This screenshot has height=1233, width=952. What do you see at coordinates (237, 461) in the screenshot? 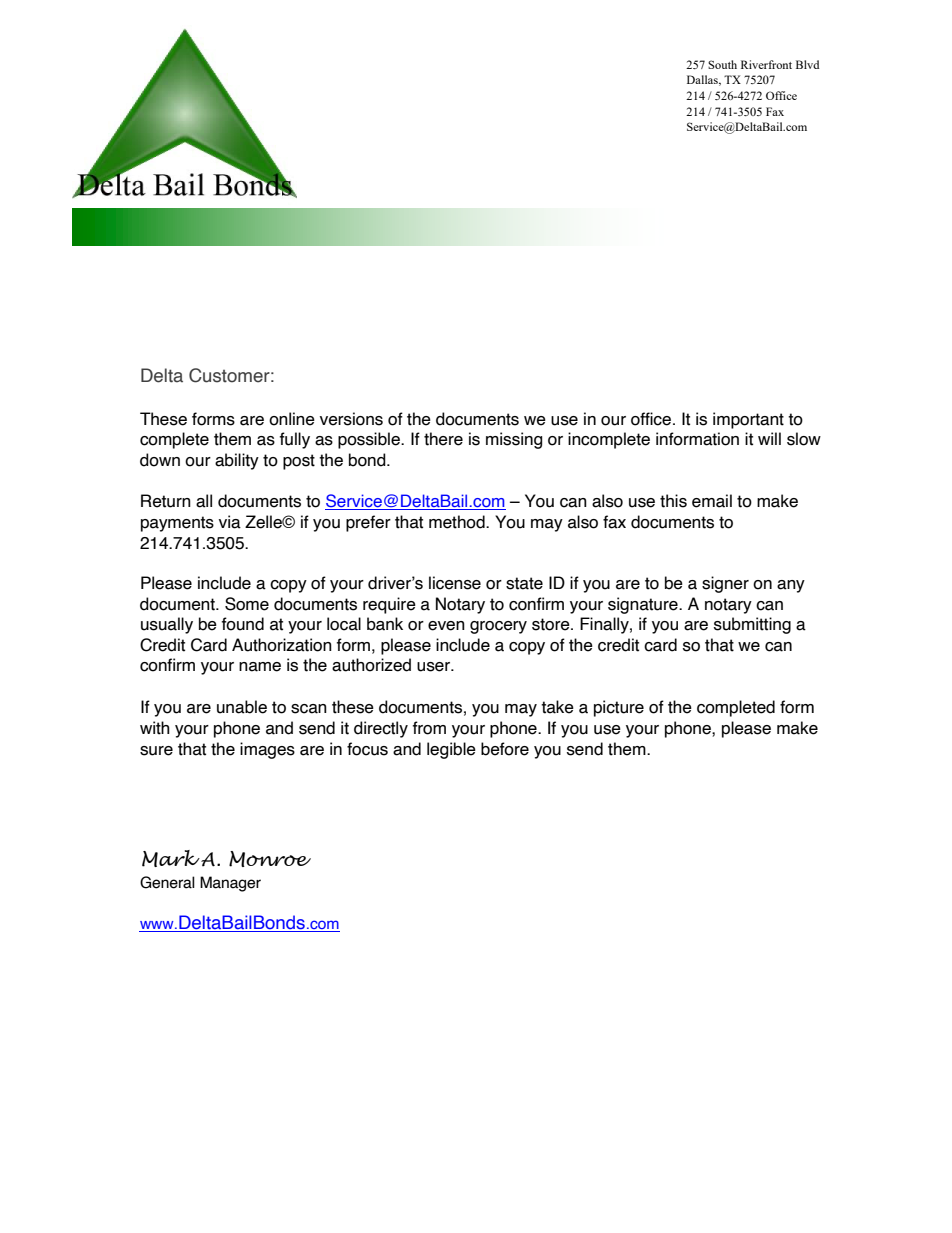
I see `ability` at bounding box center [237, 461].
